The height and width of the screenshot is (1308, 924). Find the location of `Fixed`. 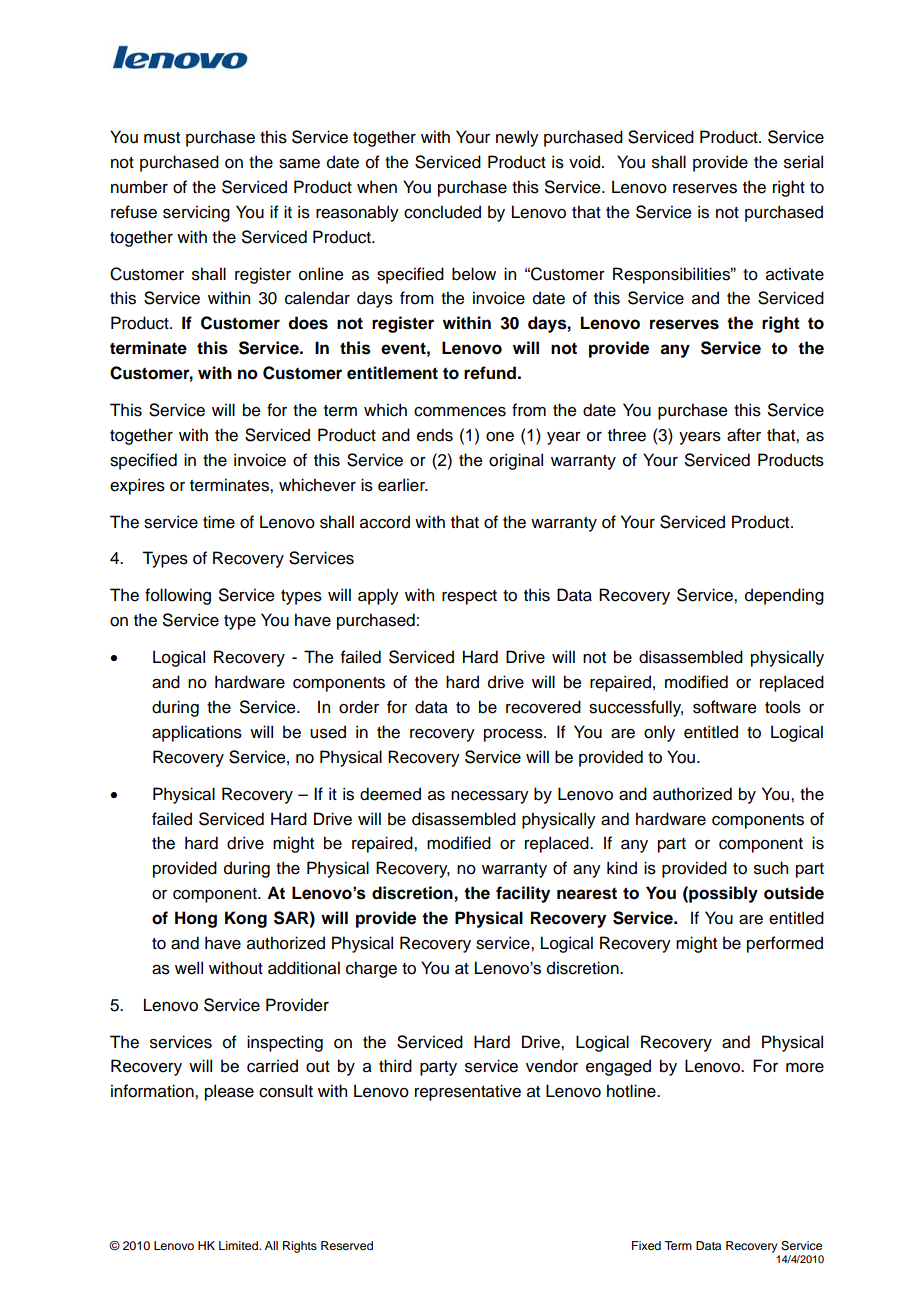

Fixed is located at coordinates (646, 1245).
